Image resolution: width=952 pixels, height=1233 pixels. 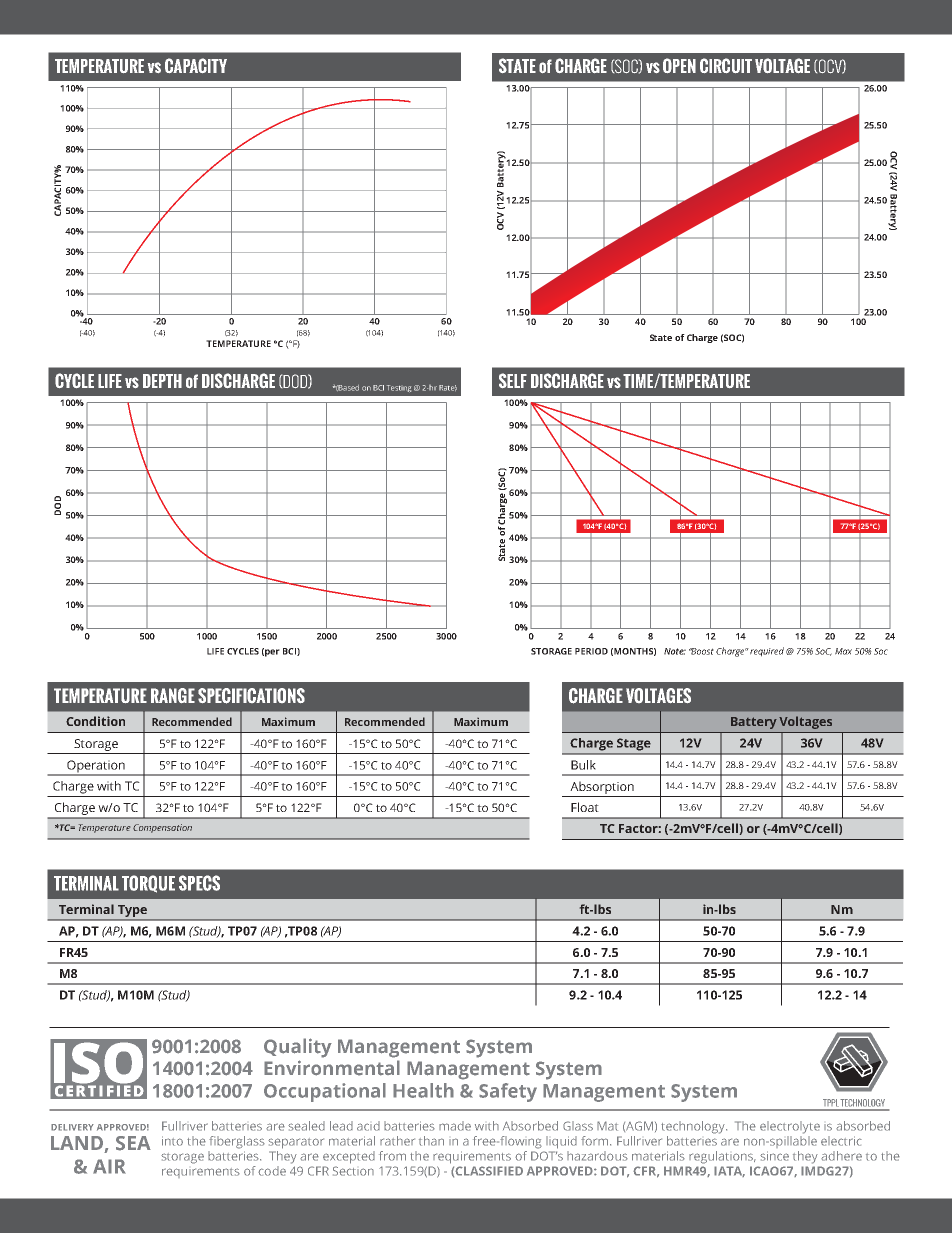 What do you see at coordinates (679, 65) in the screenshot?
I see `OPEN` at bounding box center [679, 65].
